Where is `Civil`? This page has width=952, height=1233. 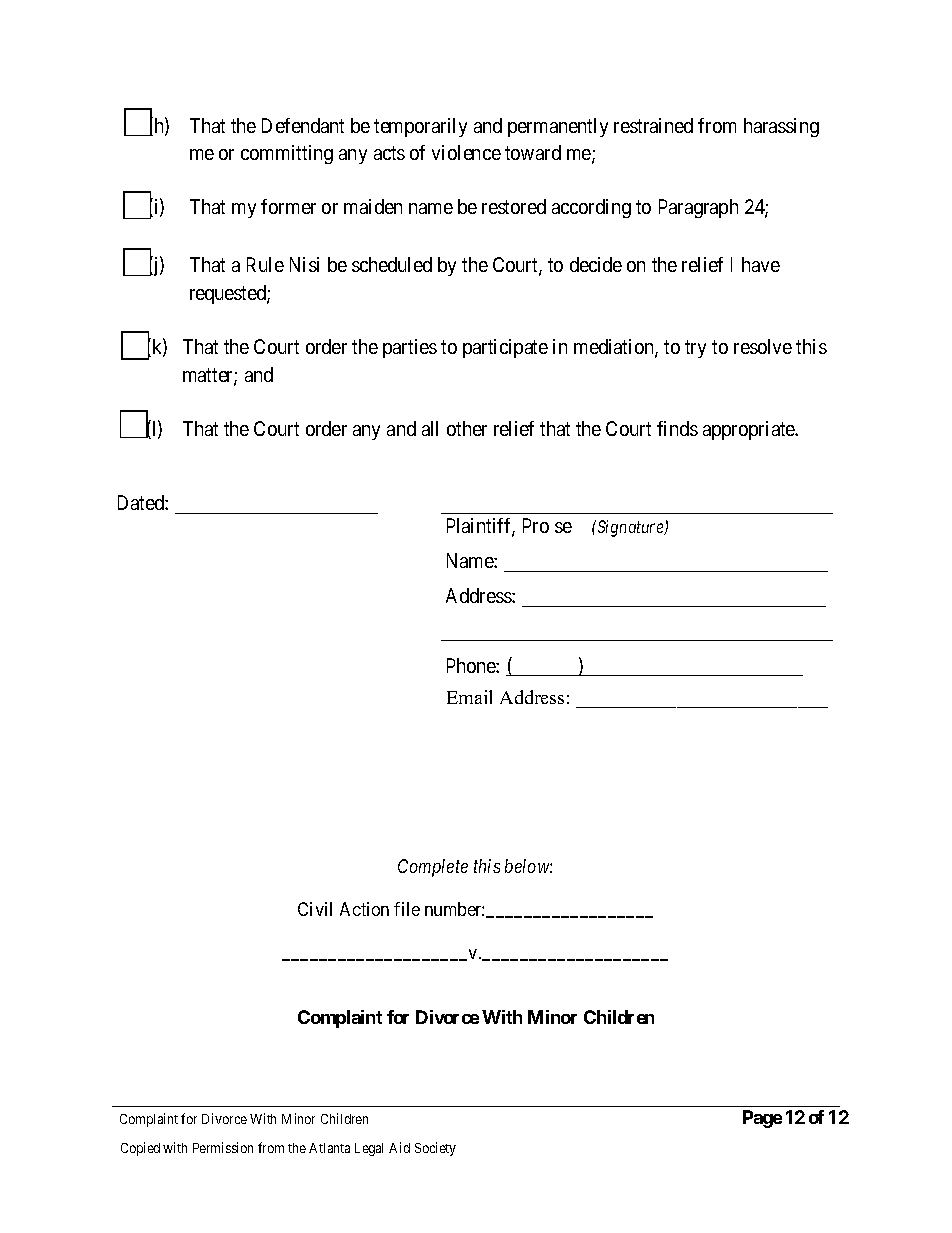 Civil is located at coordinates (315, 909).
